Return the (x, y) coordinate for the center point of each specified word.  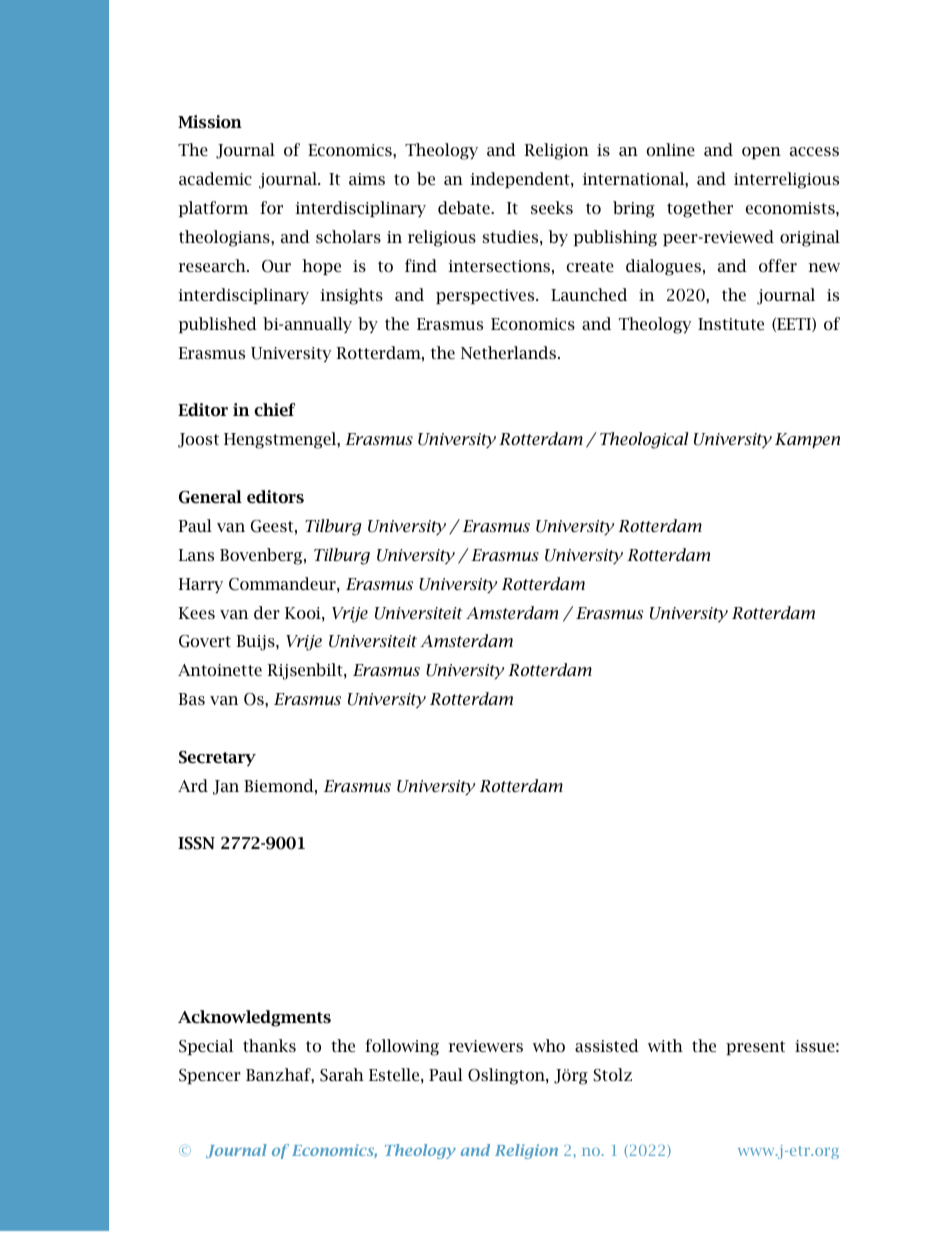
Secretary (217, 758)
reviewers (485, 1046)
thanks (269, 1045)
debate (465, 207)
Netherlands (510, 352)
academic (215, 178)
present (755, 1048)
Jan (226, 787)
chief (274, 409)
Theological (644, 440)
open (761, 153)
